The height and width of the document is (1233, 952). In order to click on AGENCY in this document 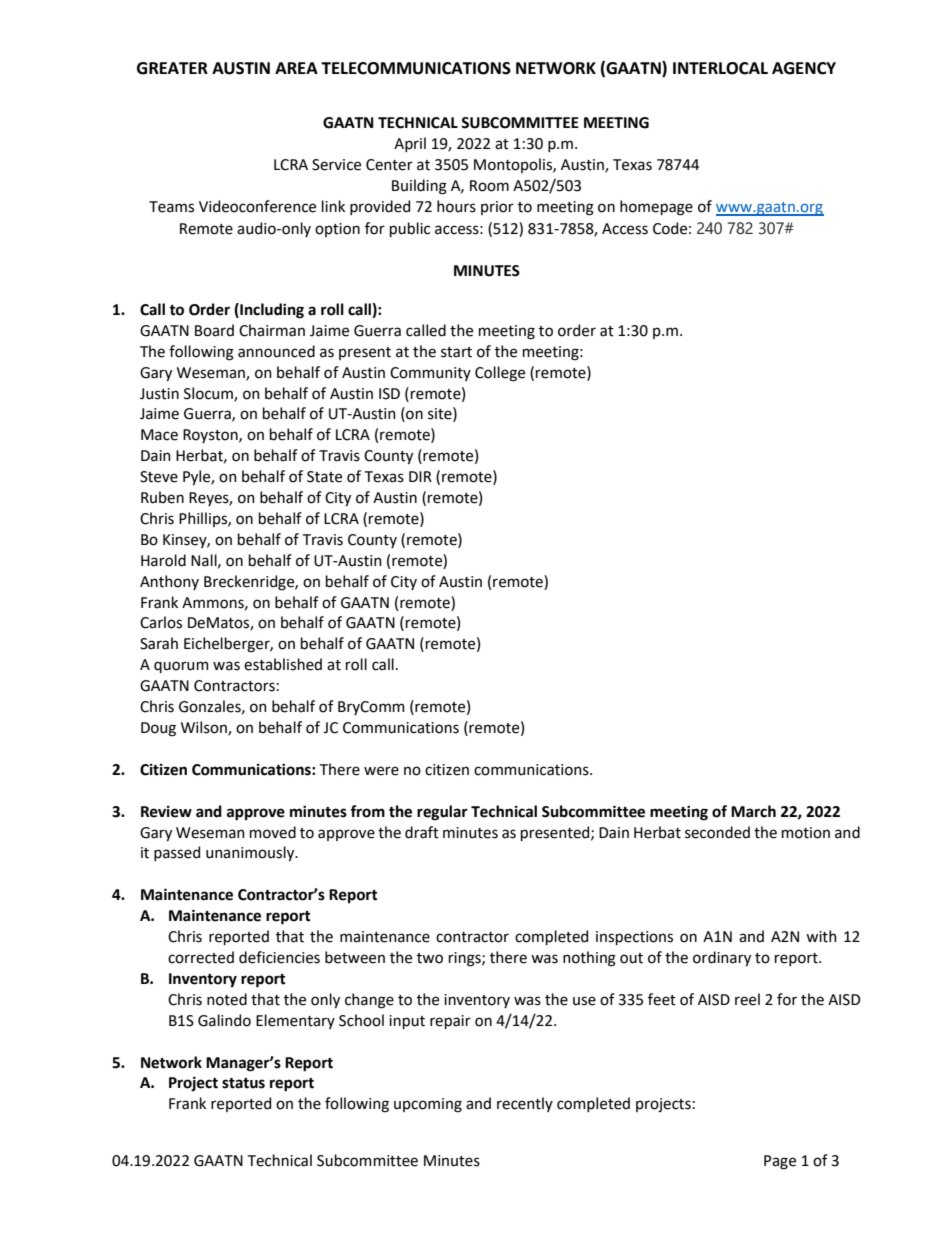, I will do `click(804, 68)`.
